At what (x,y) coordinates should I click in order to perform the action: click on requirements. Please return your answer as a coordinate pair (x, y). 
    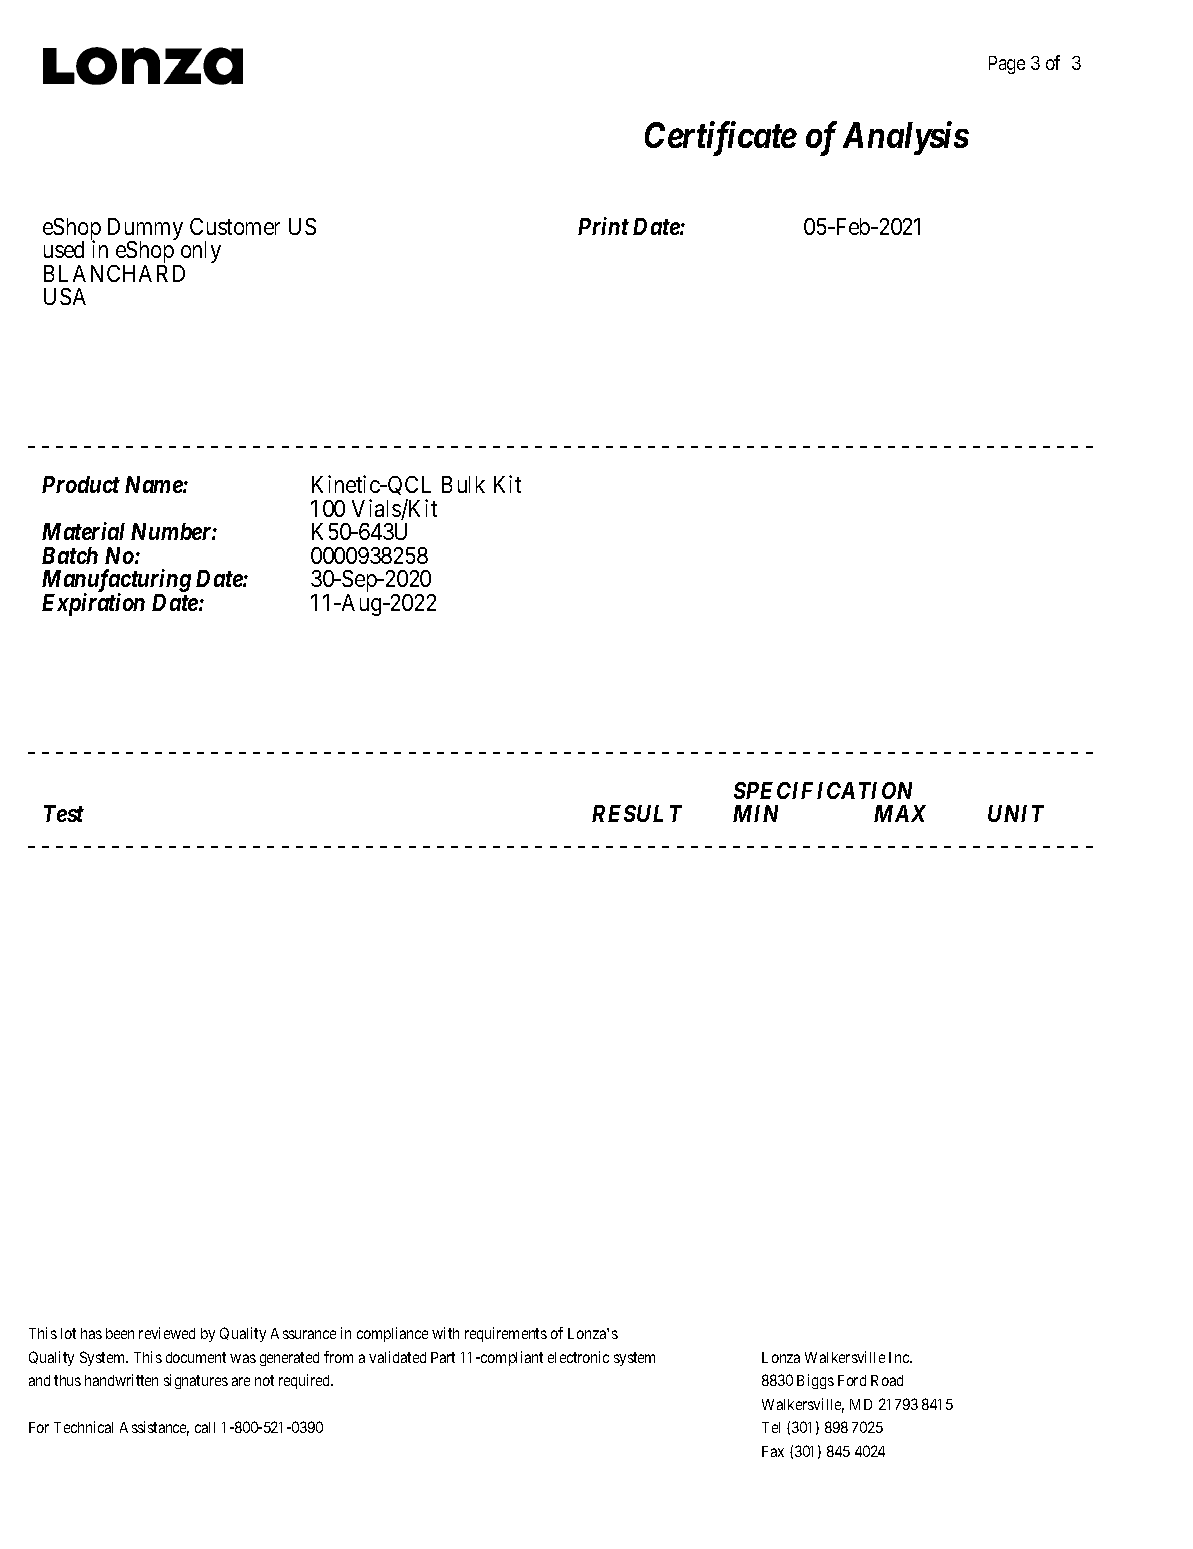
    Looking at the image, I should click on (506, 1334).
